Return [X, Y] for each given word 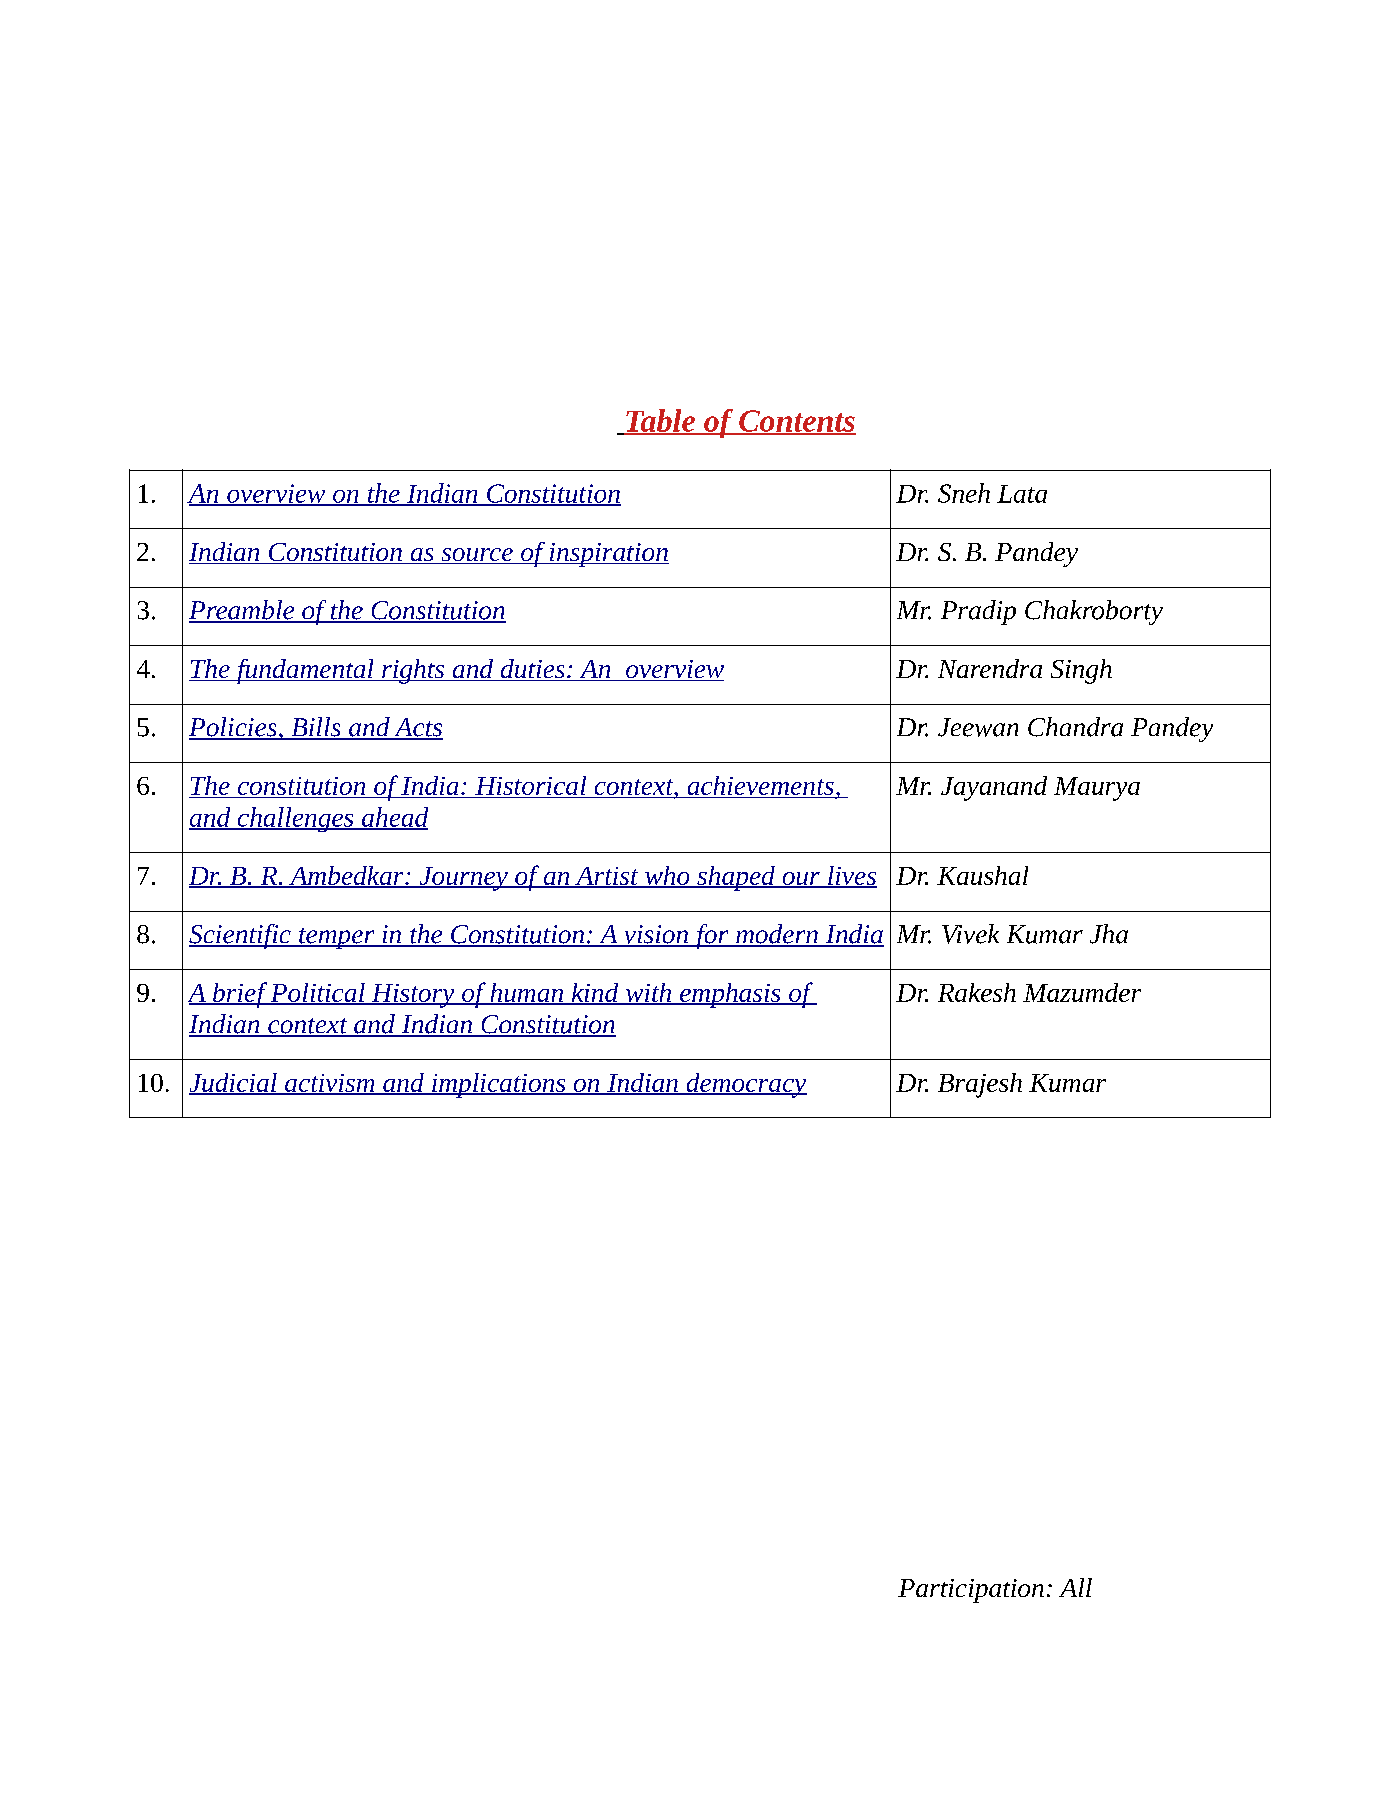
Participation [971, 1591]
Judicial [234, 1084]
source [477, 556]
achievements [760, 787]
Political [317, 993]
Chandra [1075, 727]
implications [499, 1085]
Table [660, 421]
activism [330, 1084]
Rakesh [977, 992]
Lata [1022, 494]
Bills [316, 728]
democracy [745, 1085]
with [648, 993]
